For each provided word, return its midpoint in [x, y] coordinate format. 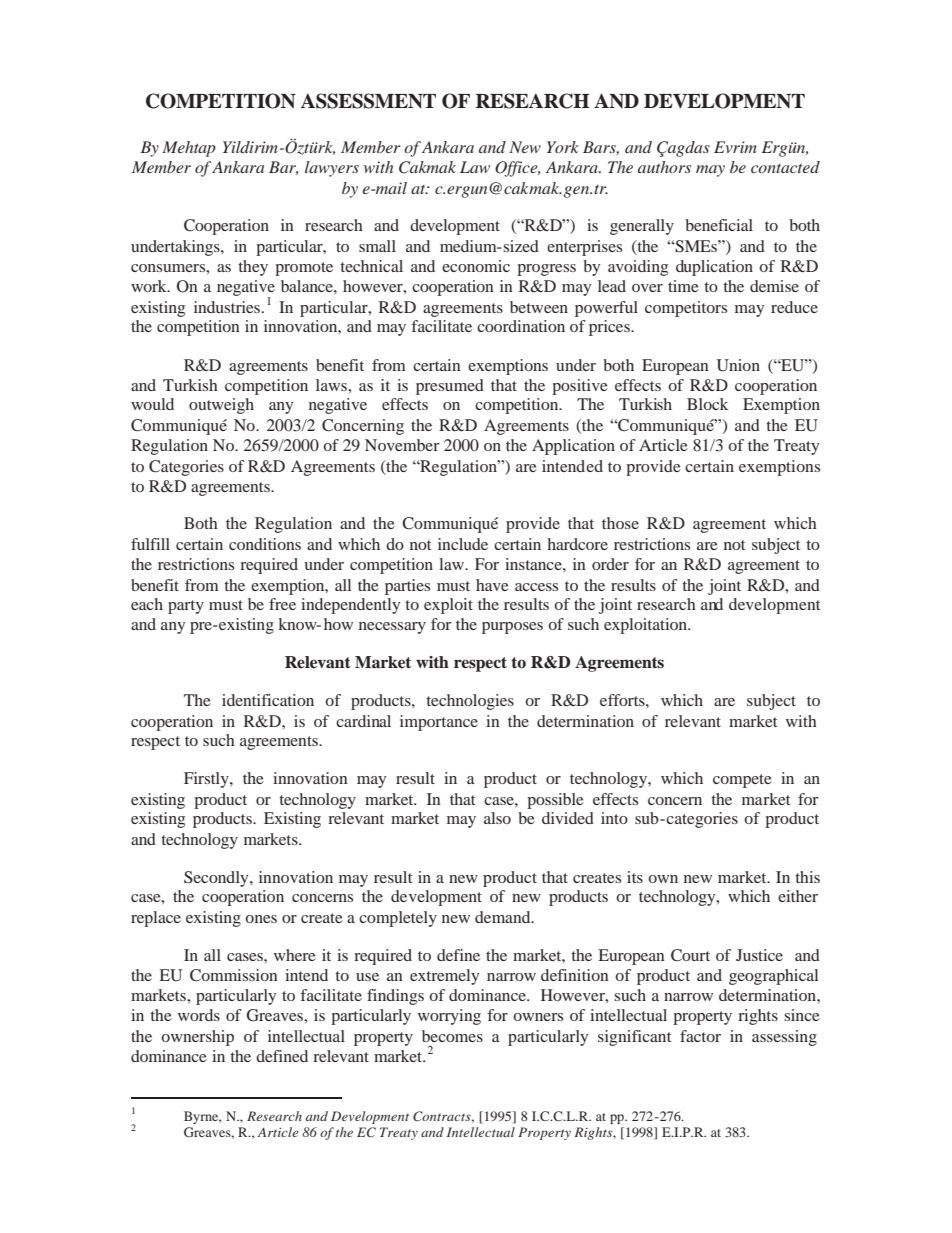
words [199, 1015]
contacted [785, 167]
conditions [265, 544]
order [610, 564]
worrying [449, 1017]
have [492, 585]
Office [517, 169]
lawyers [332, 169]
